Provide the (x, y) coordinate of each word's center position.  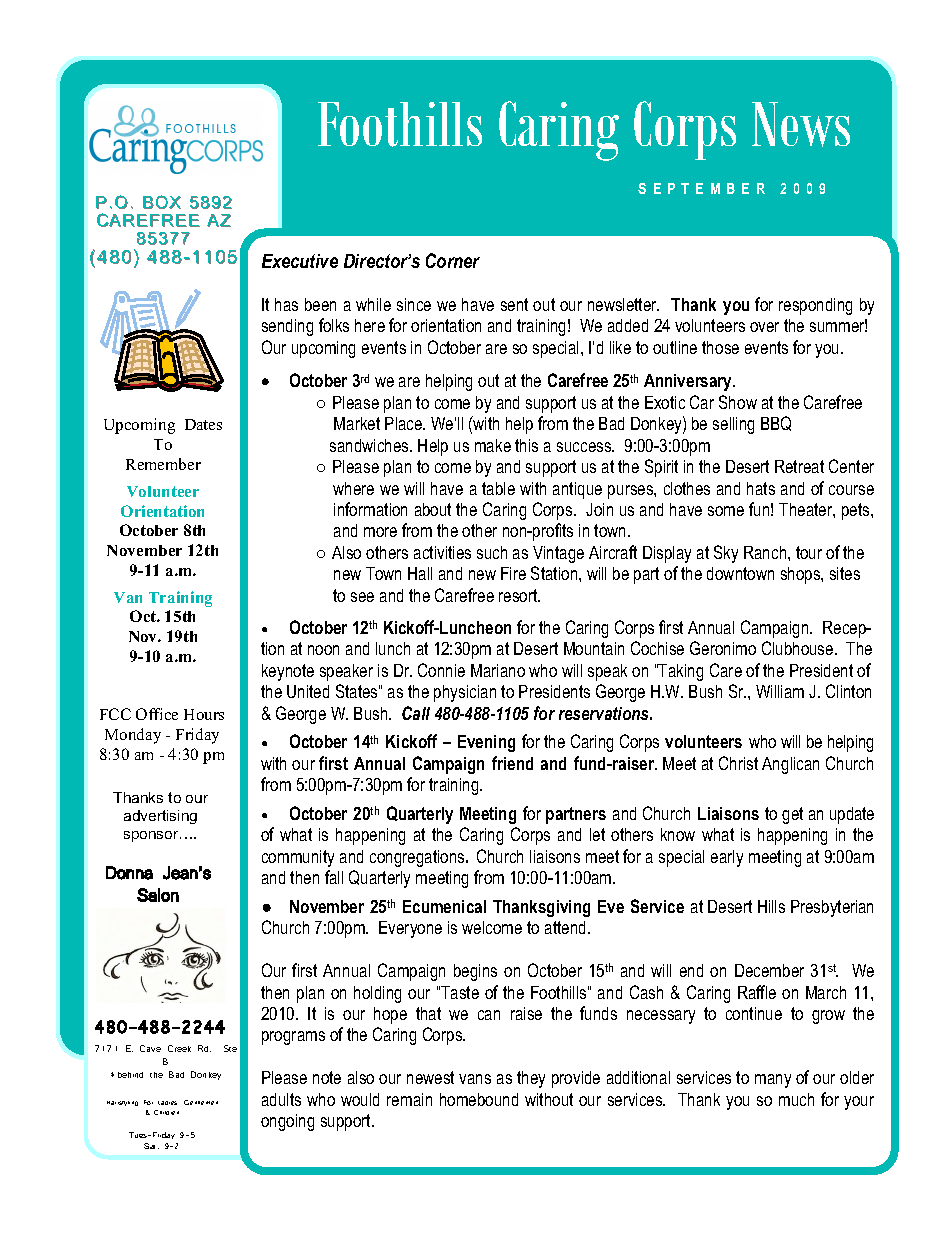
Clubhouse (799, 648)
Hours (204, 714)
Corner (453, 260)
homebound (479, 1099)
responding (815, 306)
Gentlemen (201, 1102)
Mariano (498, 670)
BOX (162, 202)
